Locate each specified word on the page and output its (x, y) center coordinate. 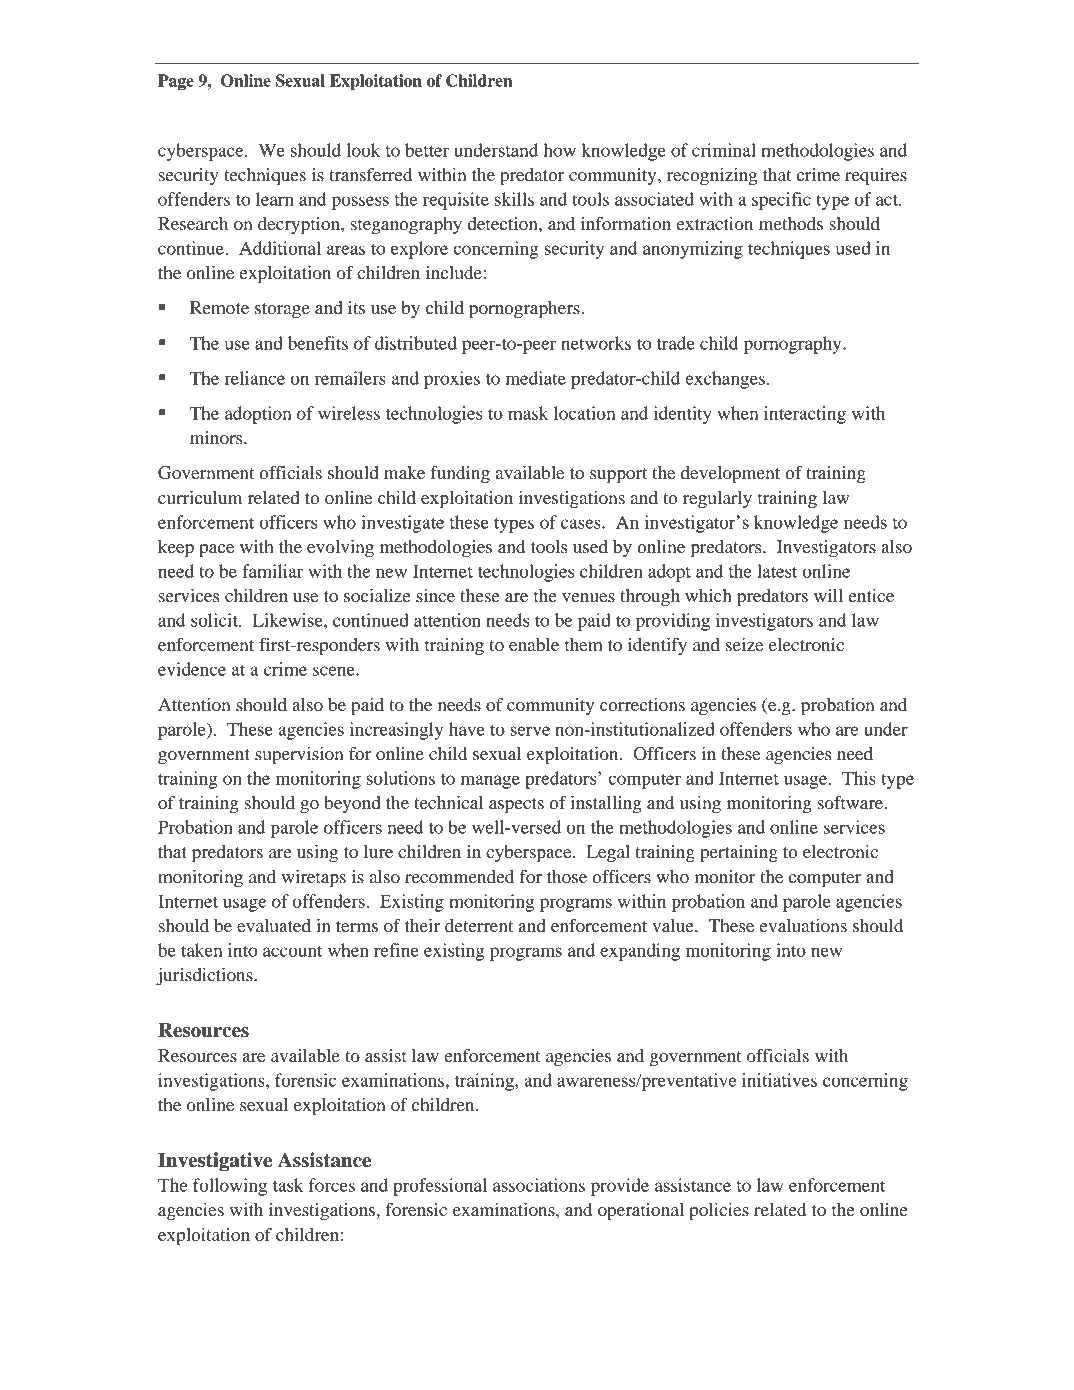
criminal (724, 150)
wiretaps (313, 879)
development (730, 475)
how (559, 150)
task (288, 1185)
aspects (516, 806)
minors (217, 437)
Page (176, 82)
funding (460, 475)
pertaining (739, 854)
